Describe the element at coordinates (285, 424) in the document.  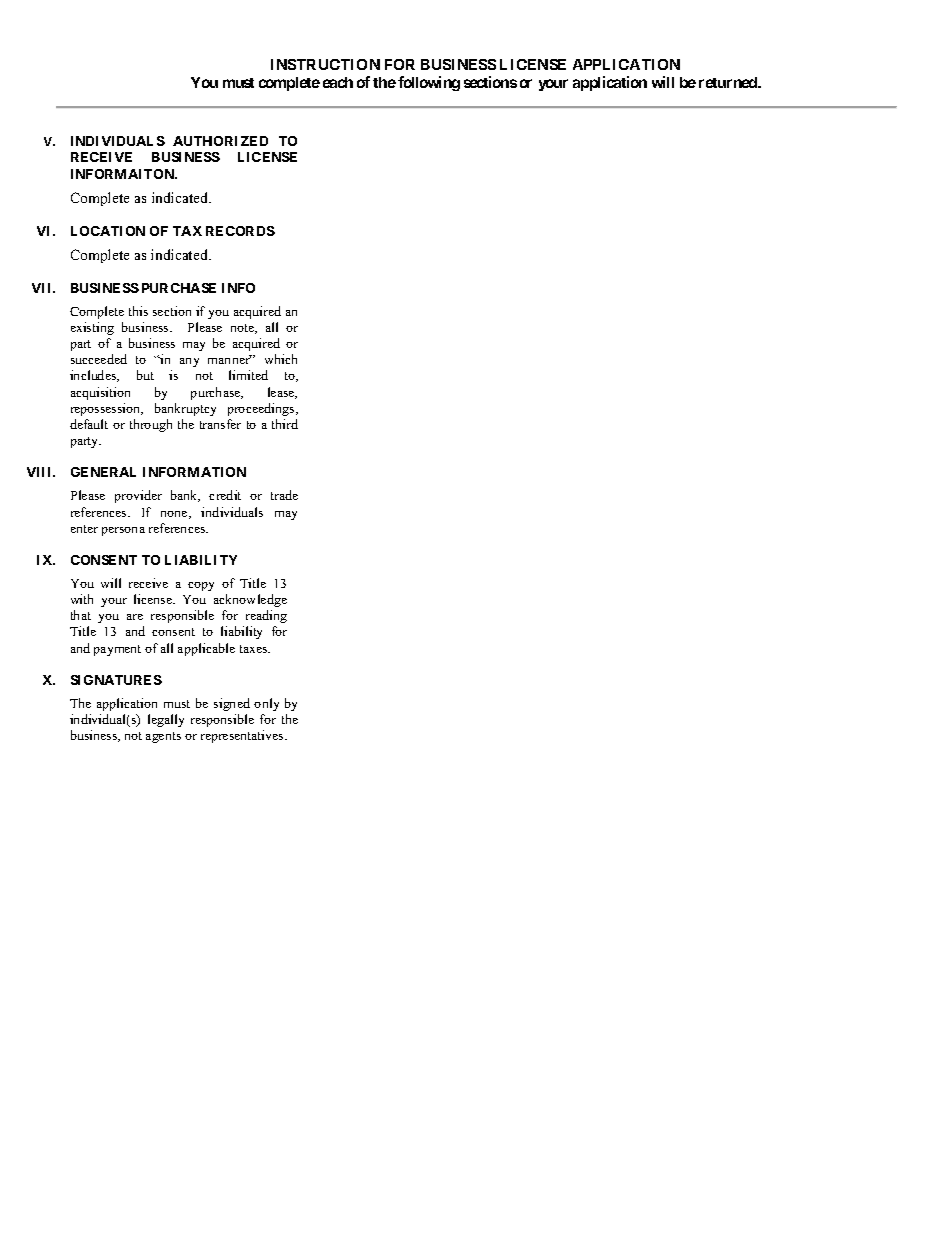
I see `third` at that location.
